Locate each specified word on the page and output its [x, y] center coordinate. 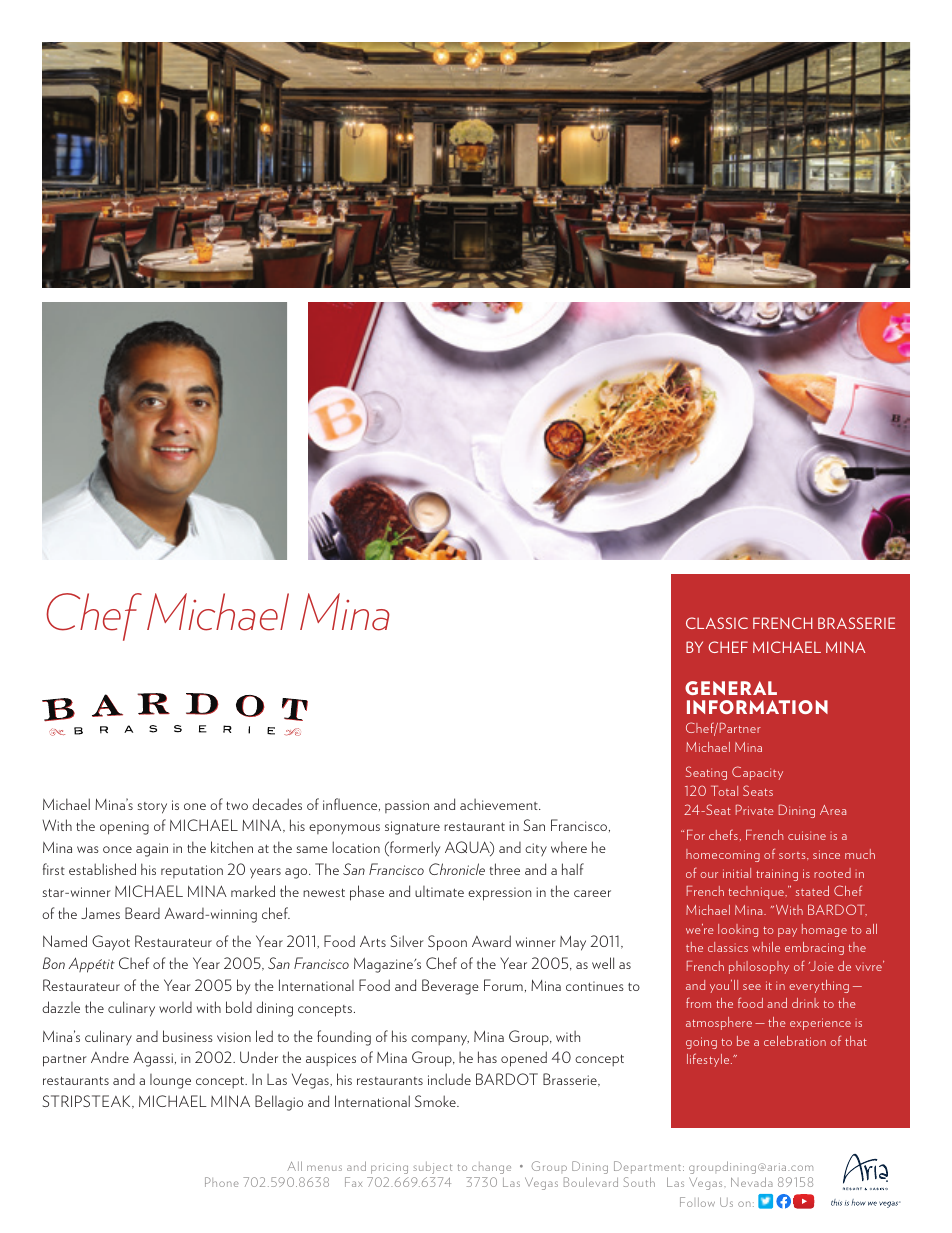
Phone [222, 1182]
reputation [192, 871]
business [188, 1036]
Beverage [450, 987]
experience [820, 1024]
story [152, 808]
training [777, 875]
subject [432, 1168]
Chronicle [457, 869]
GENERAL [731, 688]
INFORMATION [757, 707]
